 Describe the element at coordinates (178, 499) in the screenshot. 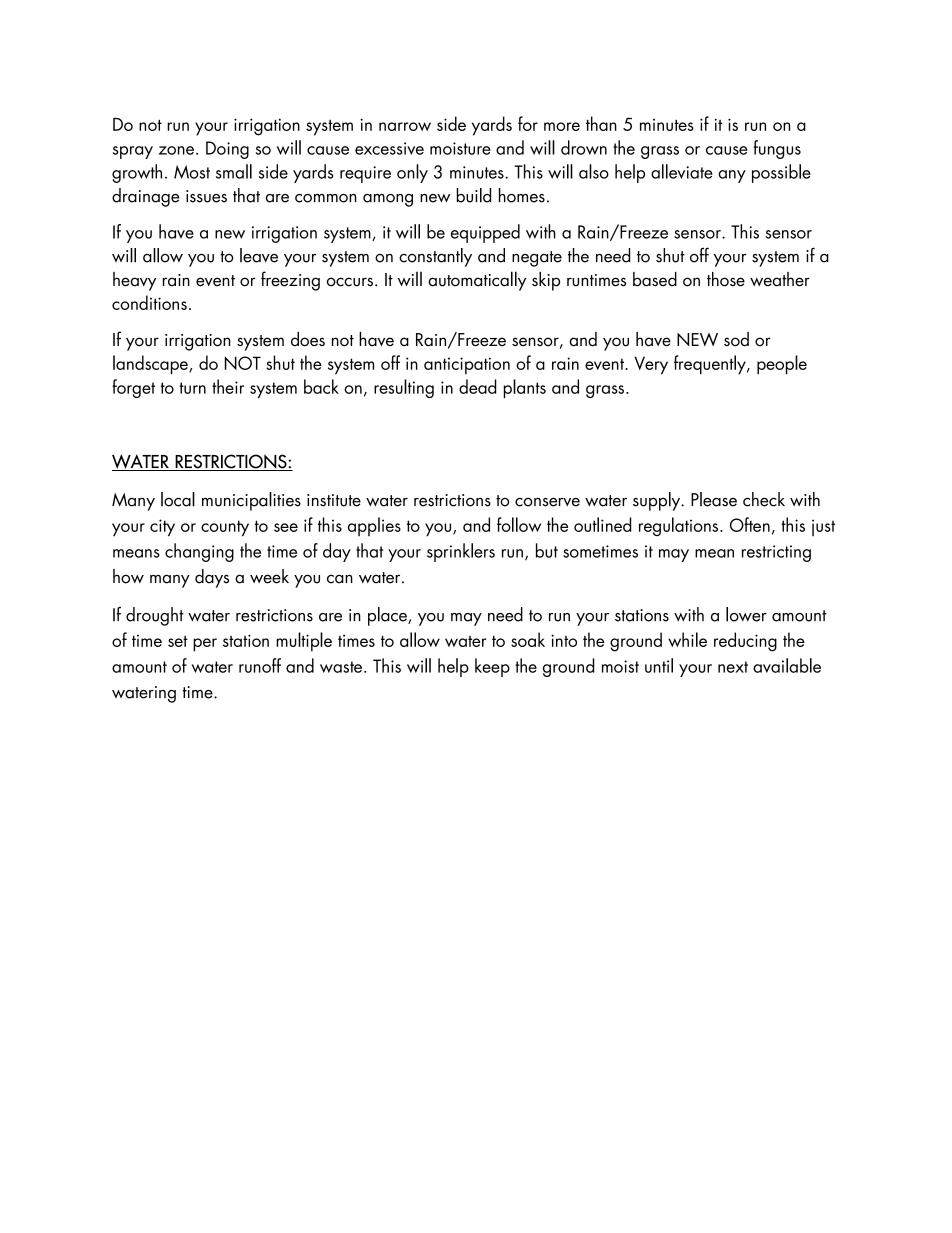

I see `local` at that location.
